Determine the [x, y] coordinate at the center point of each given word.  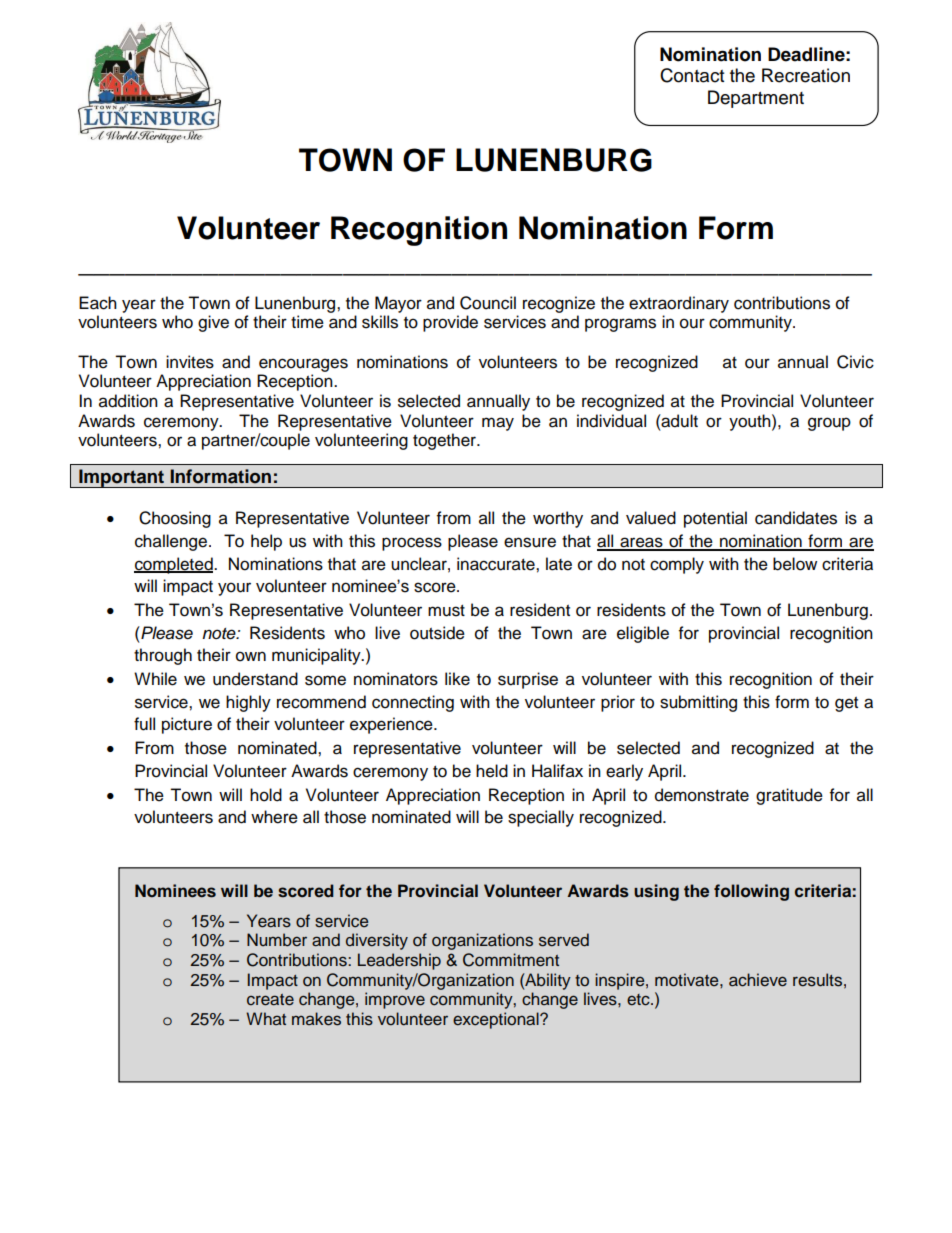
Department [756, 99]
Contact [692, 75]
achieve [758, 980]
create [270, 1000]
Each [98, 303]
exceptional [497, 1020]
